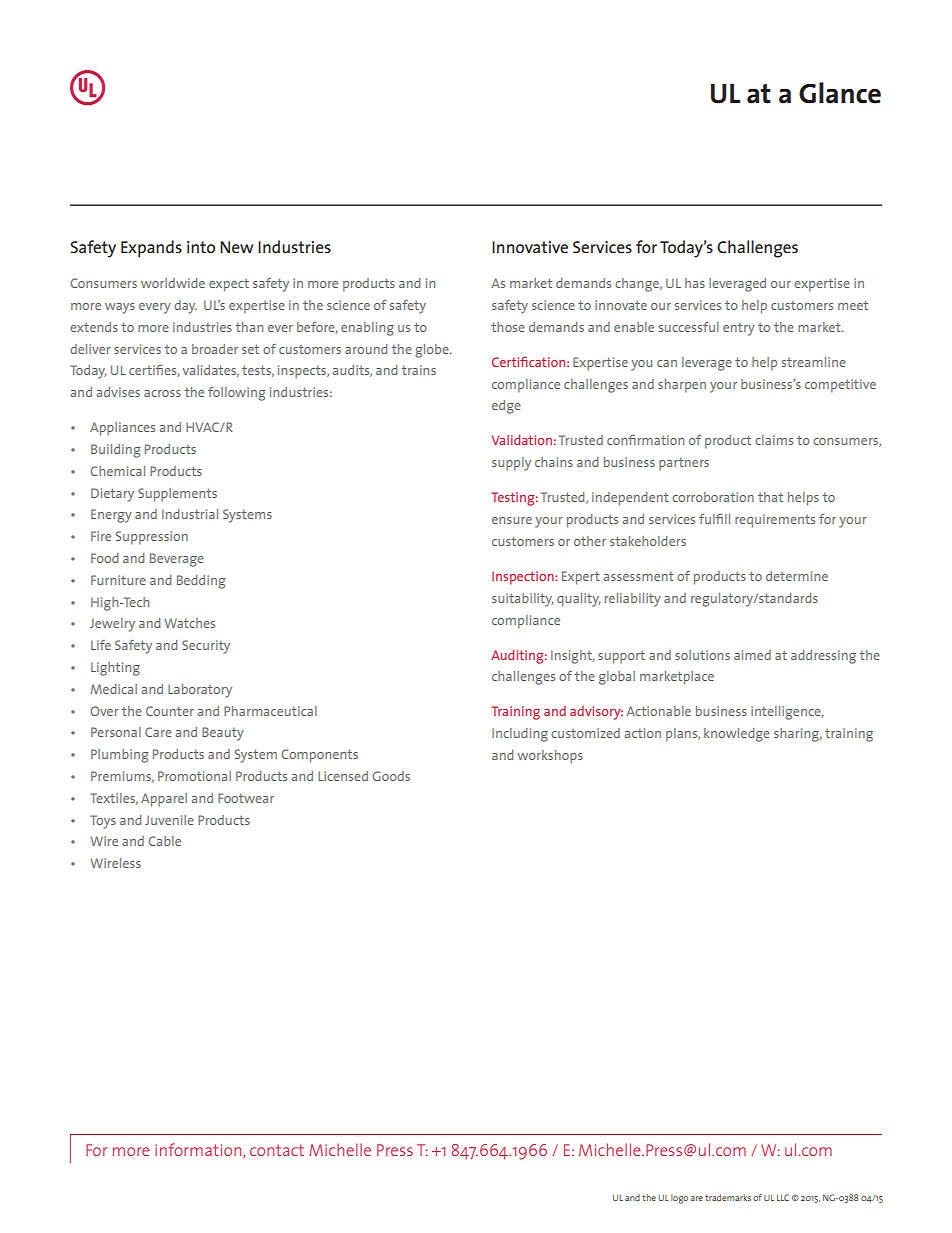 This image has width=952, height=1233. What do you see at coordinates (199, 1150) in the image?
I see `information` at bounding box center [199, 1150].
